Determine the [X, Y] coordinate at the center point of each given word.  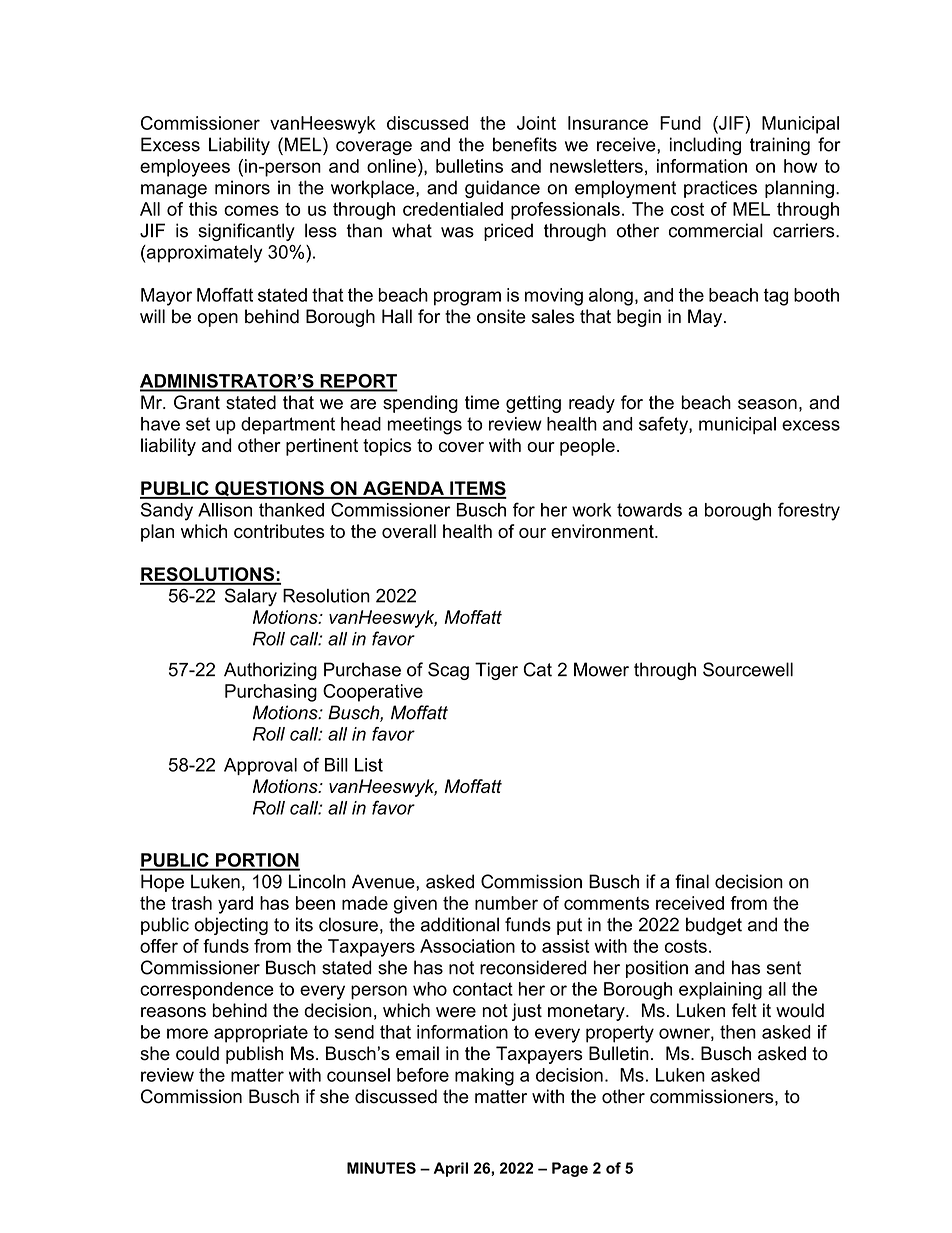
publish [254, 1055]
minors [242, 187]
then [738, 1032]
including [705, 146]
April [451, 1169]
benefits [525, 144]
